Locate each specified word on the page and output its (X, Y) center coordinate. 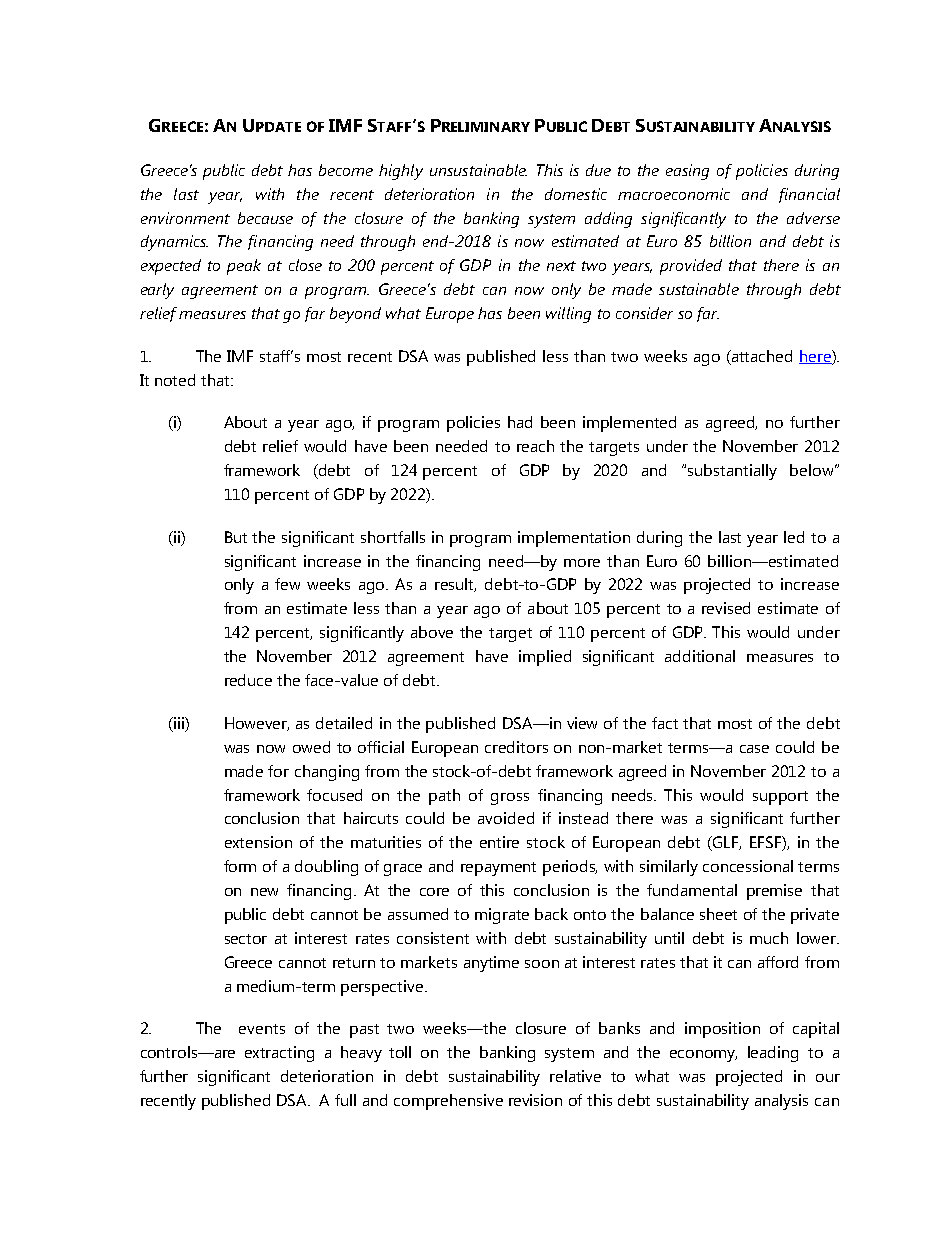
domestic (576, 194)
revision (535, 1100)
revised (726, 608)
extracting (279, 1054)
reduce (248, 680)
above (432, 632)
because (265, 218)
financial (809, 195)
